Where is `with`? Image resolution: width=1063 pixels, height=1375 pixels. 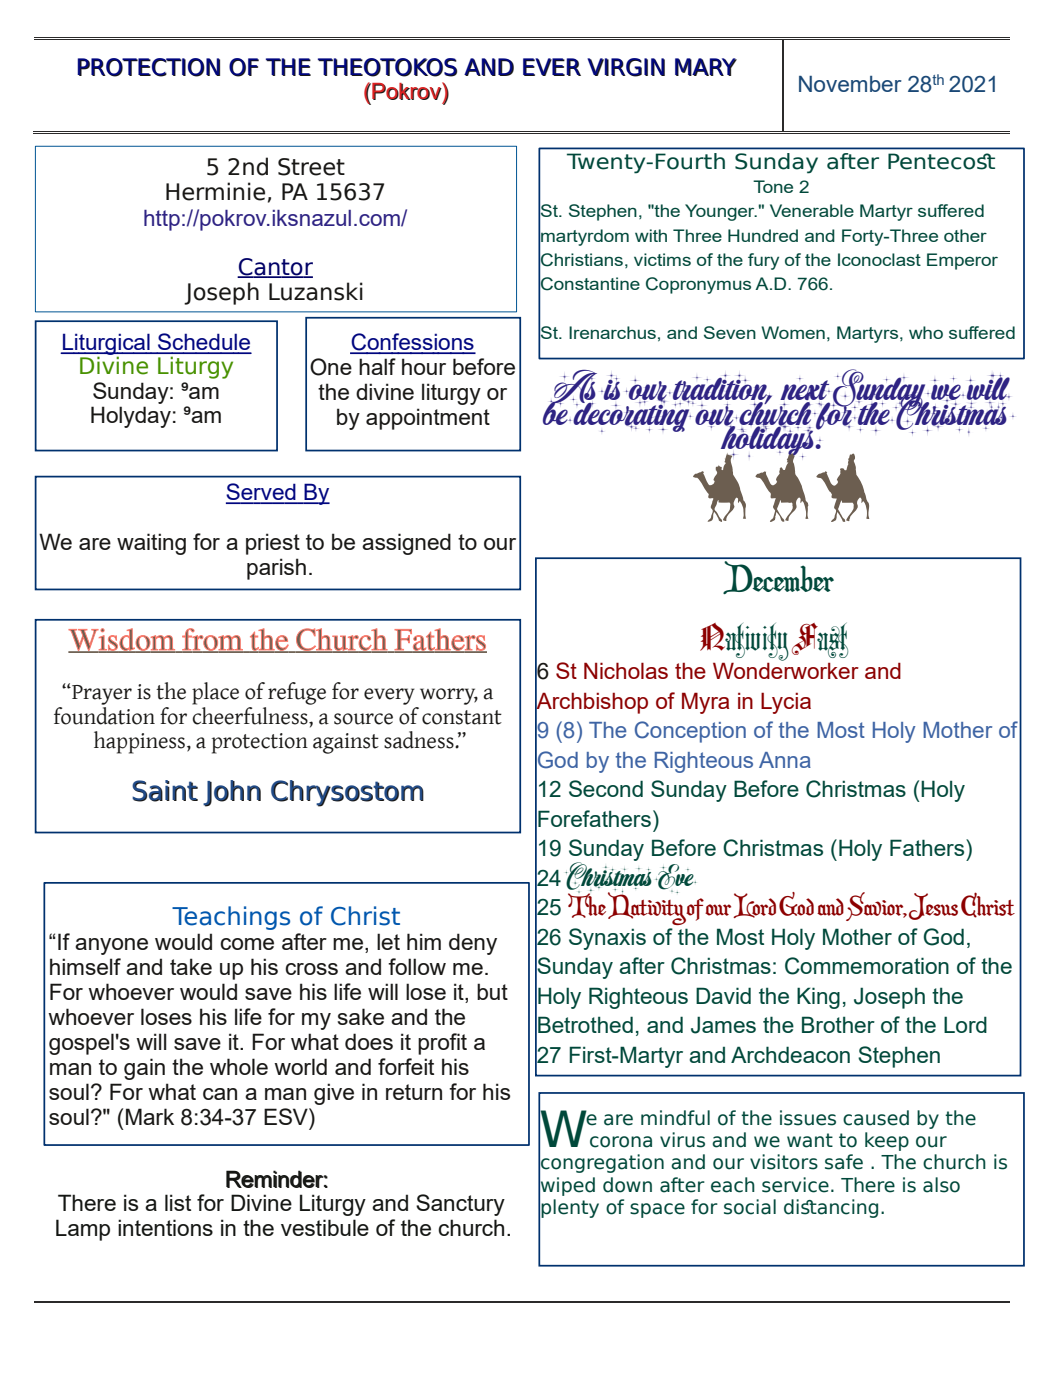 with is located at coordinates (651, 235).
